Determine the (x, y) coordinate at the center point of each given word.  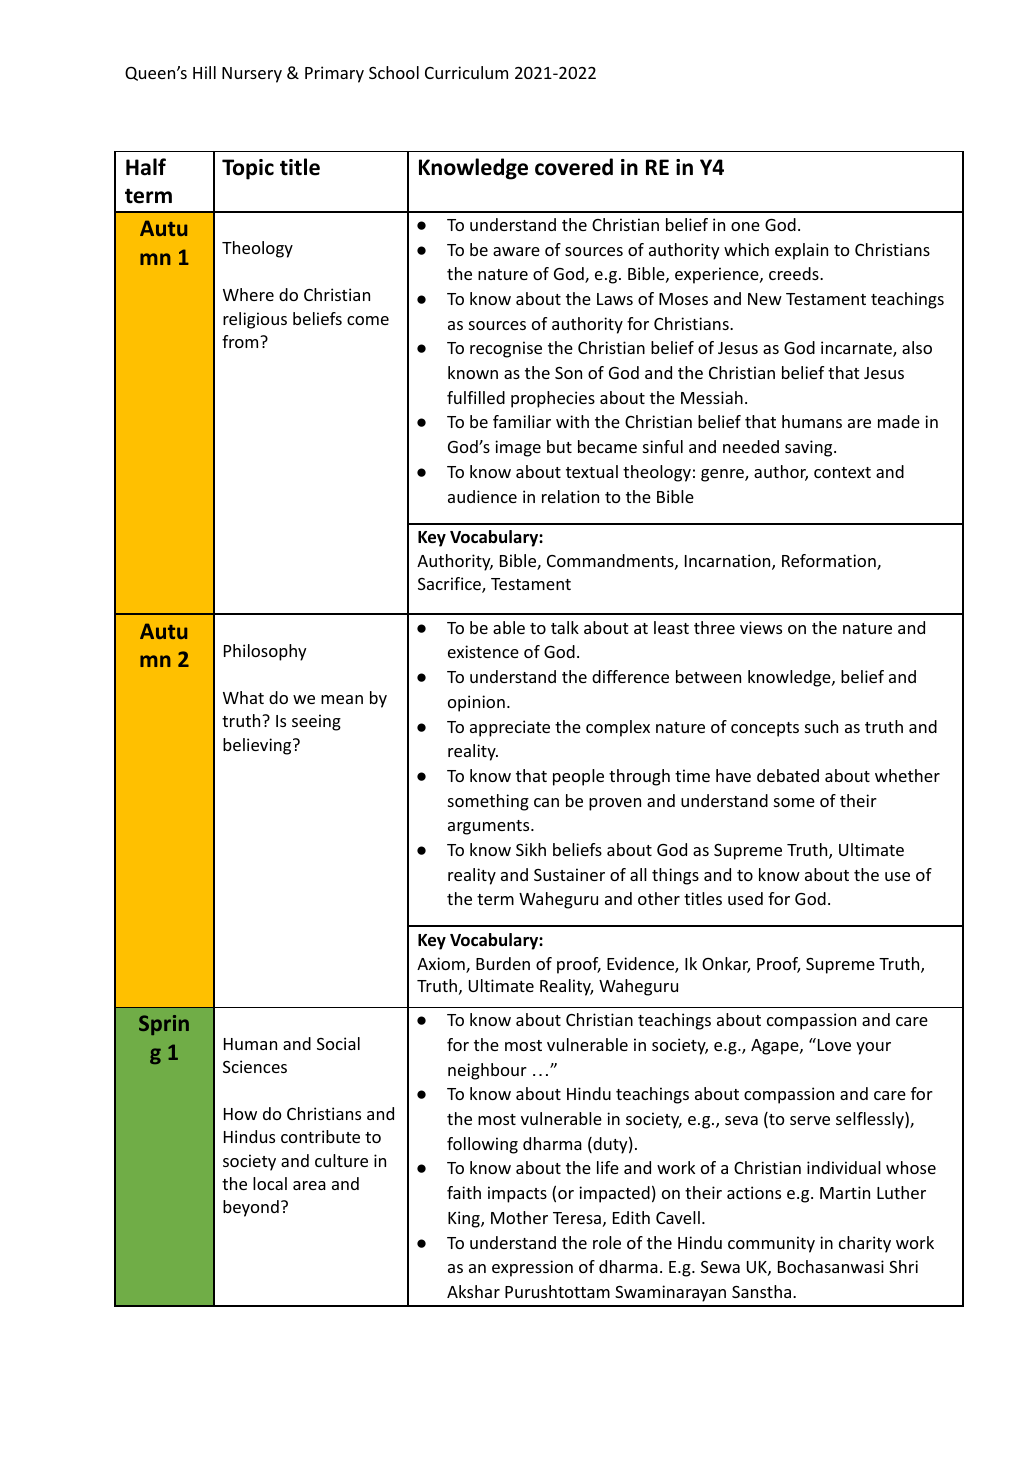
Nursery (252, 75)
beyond (251, 1208)
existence (483, 651)
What (243, 697)
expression (532, 1268)
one (745, 226)
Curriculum (466, 72)
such (821, 726)
